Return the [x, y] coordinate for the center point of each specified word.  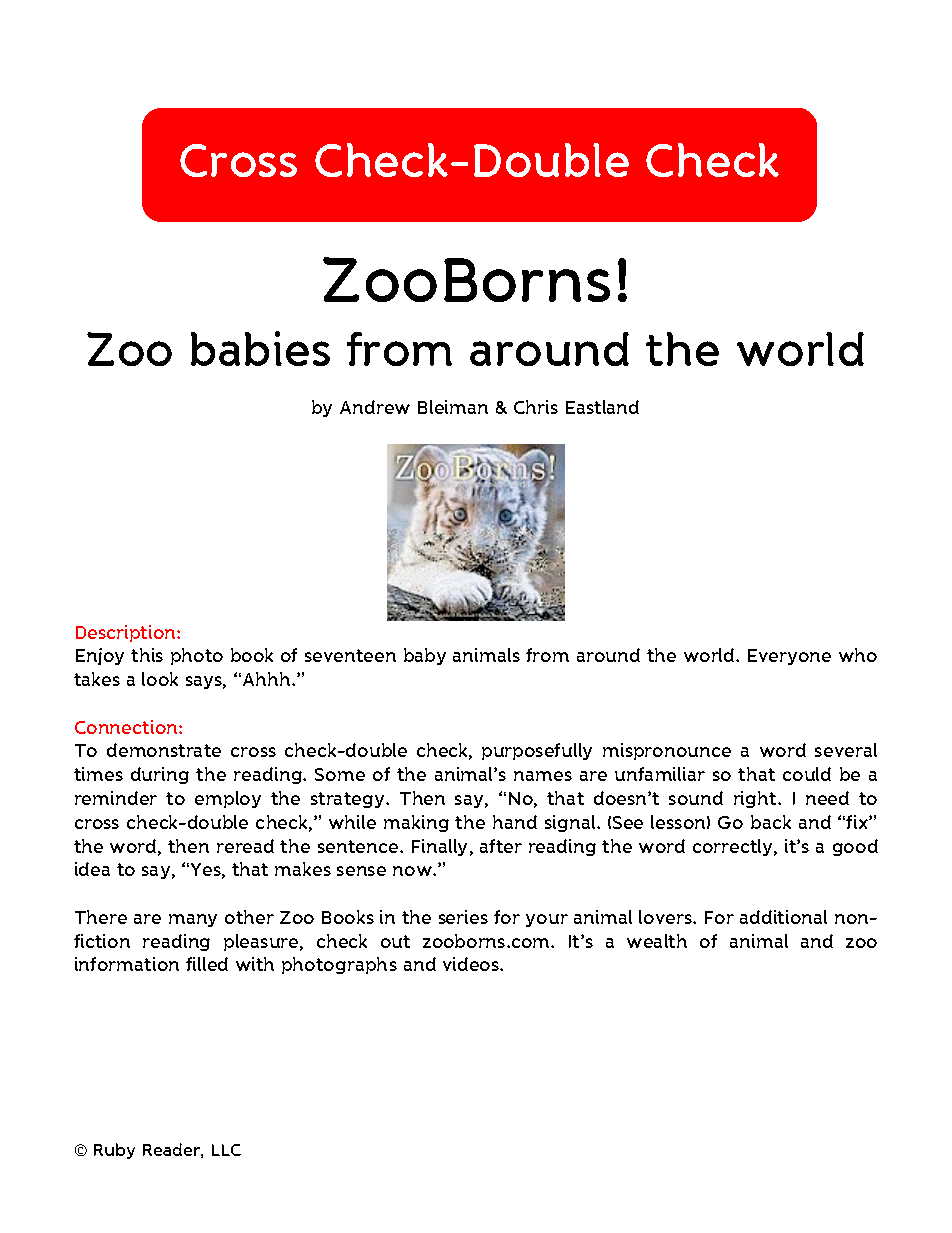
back [771, 822]
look [160, 679]
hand [515, 822]
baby [425, 656]
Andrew [375, 407]
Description [127, 633]
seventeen [350, 655]
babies [260, 348]
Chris [536, 407]
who [858, 655]
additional [783, 917]
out [395, 941]
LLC [226, 1150]
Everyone [789, 657]
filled [207, 964]
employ [228, 799]
